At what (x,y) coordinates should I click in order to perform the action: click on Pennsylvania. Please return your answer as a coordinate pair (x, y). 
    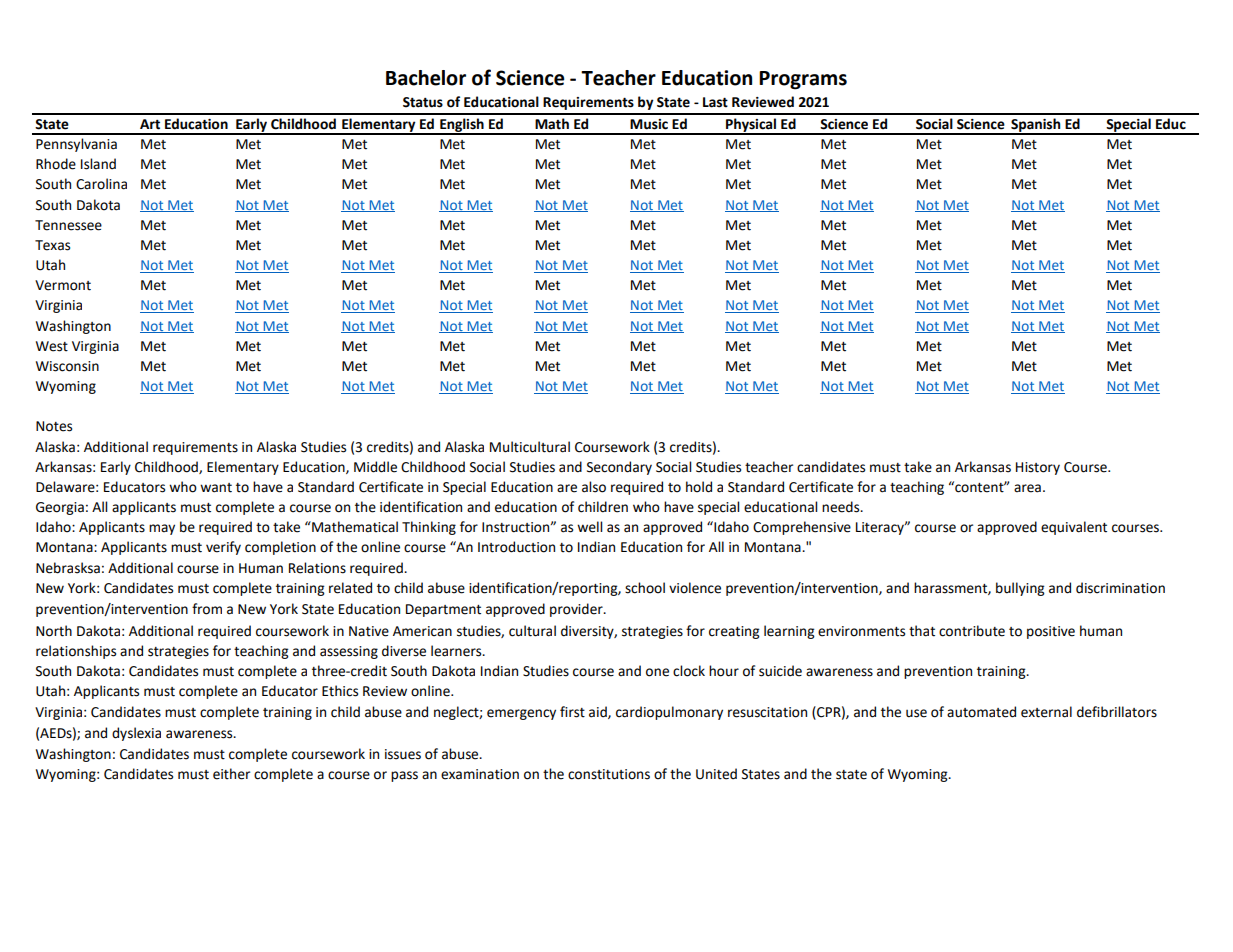
    Looking at the image, I should click on (76, 145).
